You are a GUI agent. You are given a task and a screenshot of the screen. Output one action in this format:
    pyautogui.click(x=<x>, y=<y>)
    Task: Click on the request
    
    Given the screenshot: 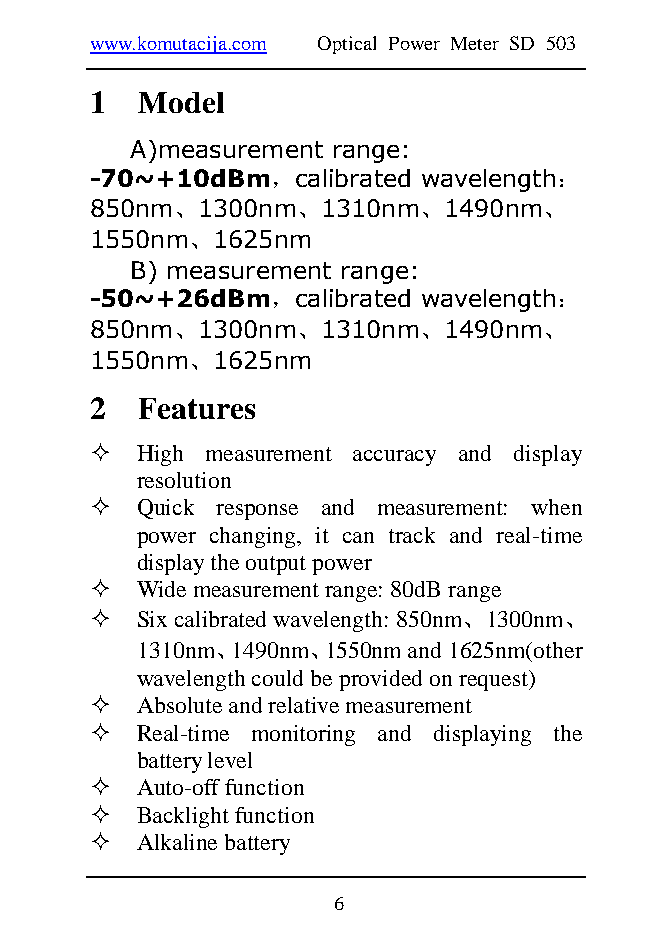 What is the action you would take?
    pyautogui.click(x=495, y=680)
